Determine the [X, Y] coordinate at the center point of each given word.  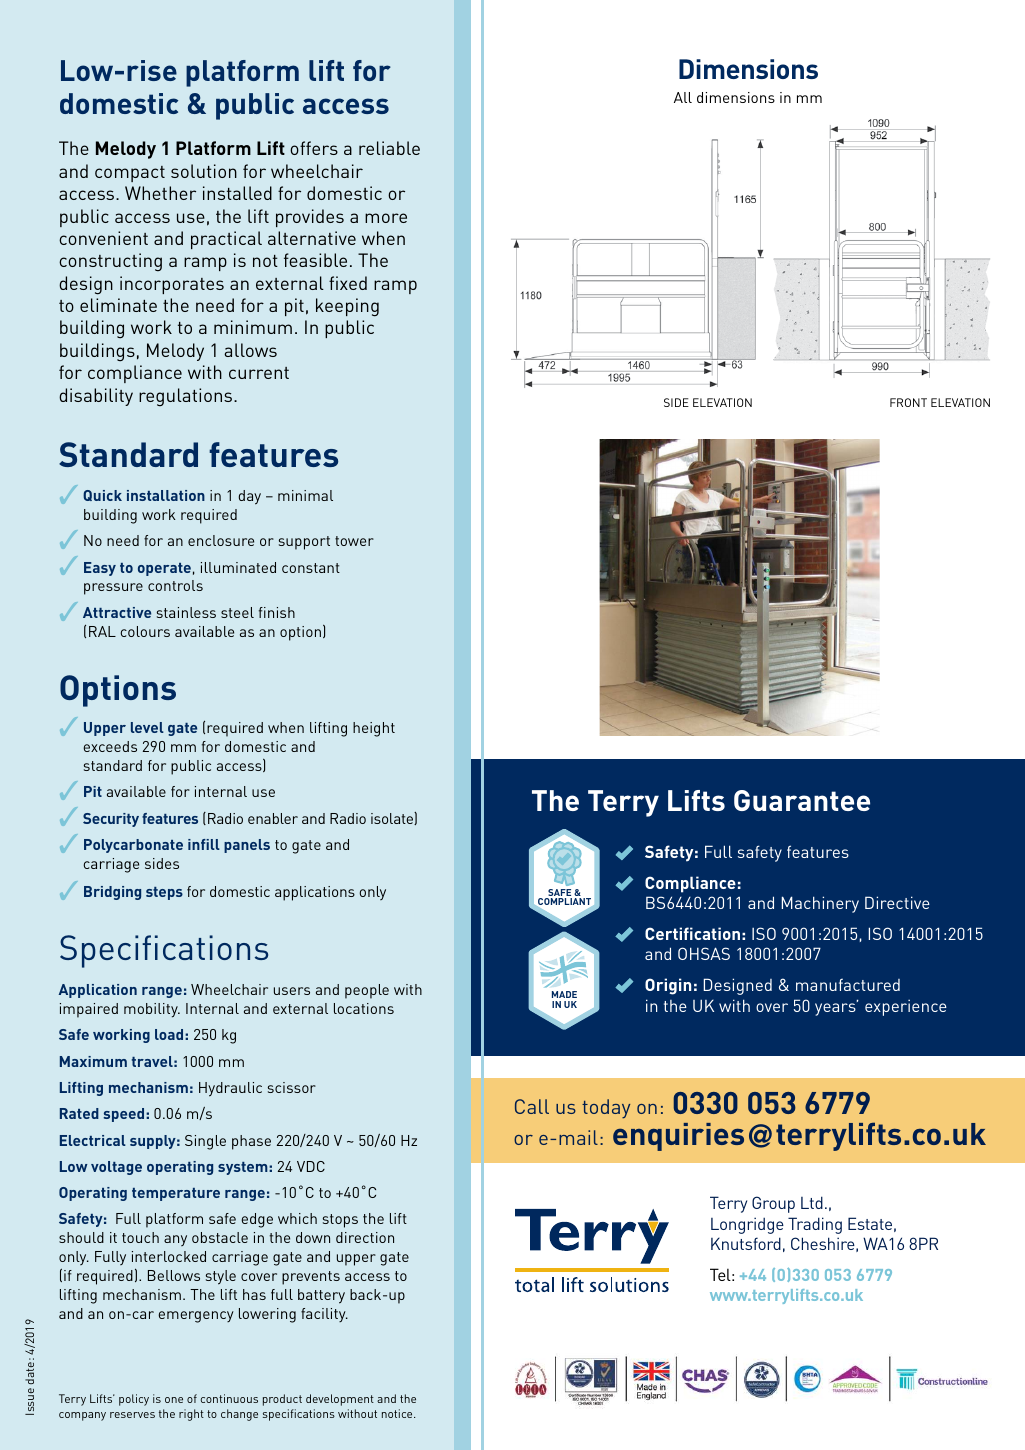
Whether [160, 193]
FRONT [908, 402]
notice [398, 1413]
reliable [389, 148]
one [174, 1400]
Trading [815, 1225]
